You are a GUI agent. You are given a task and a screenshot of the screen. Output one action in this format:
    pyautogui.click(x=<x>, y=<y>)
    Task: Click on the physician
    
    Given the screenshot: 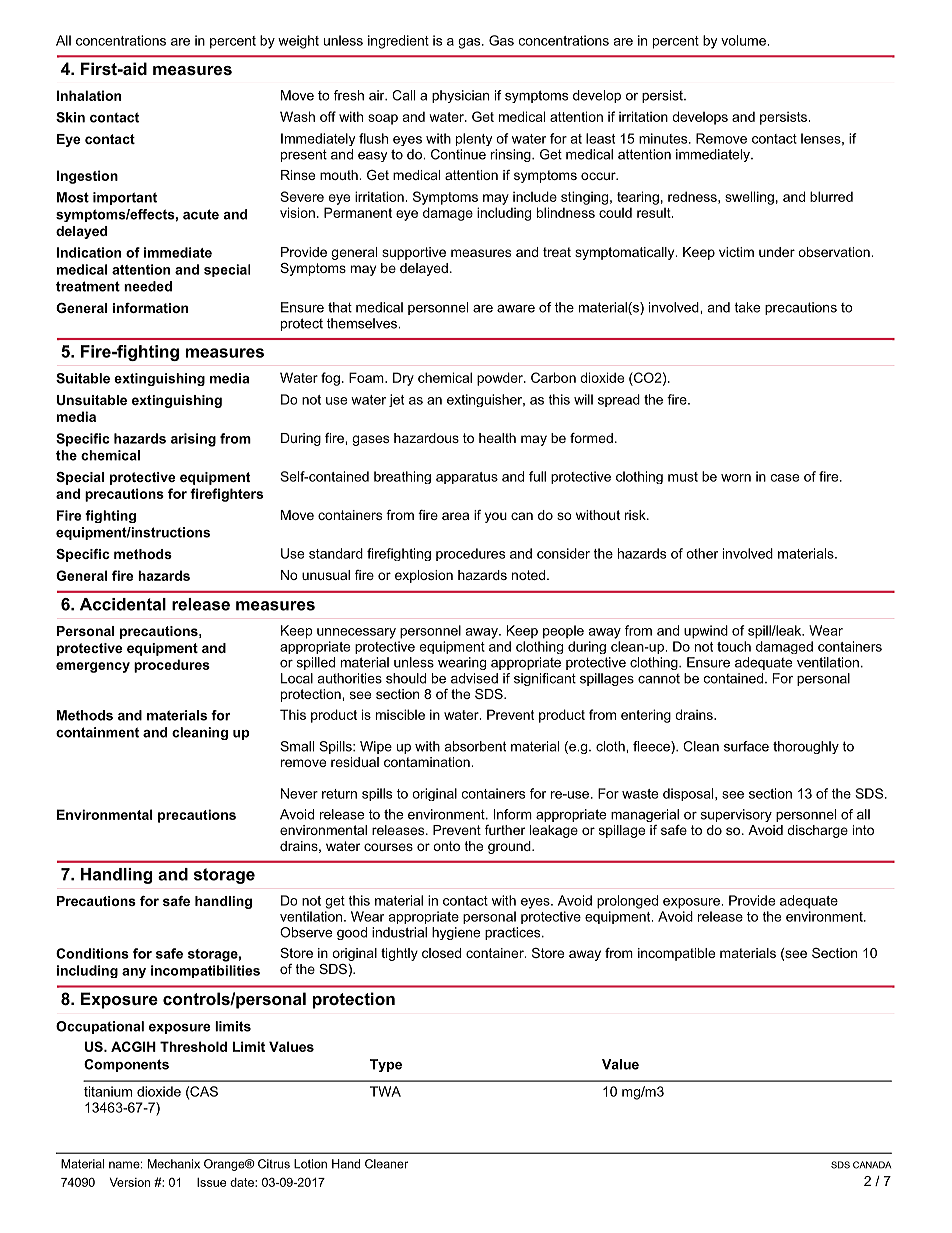 What is the action you would take?
    pyautogui.click(x=460, y=96)
